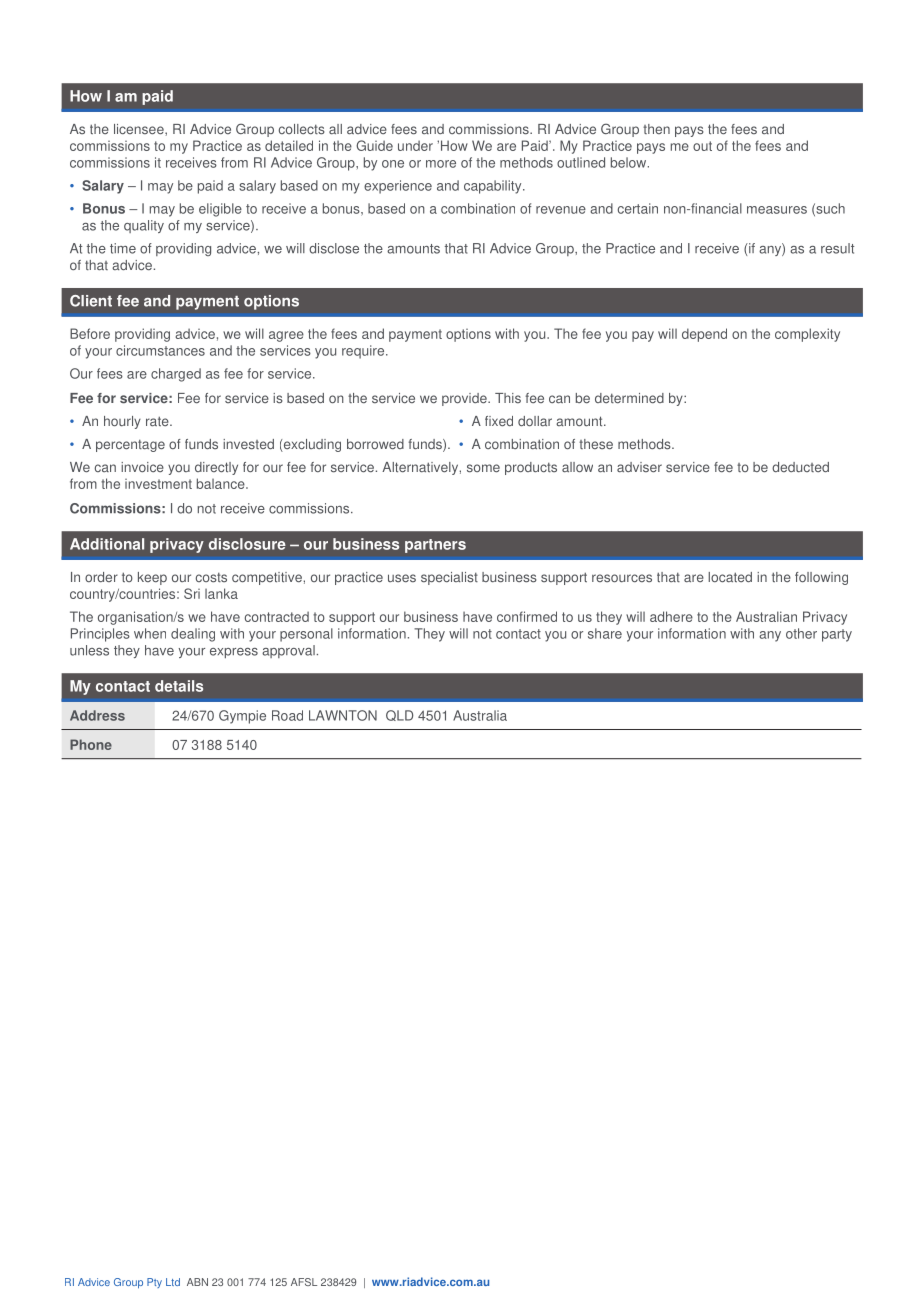  Describe the element at coordinates (173, 1282) in the screenshot. I see `Ltd` at that location.
